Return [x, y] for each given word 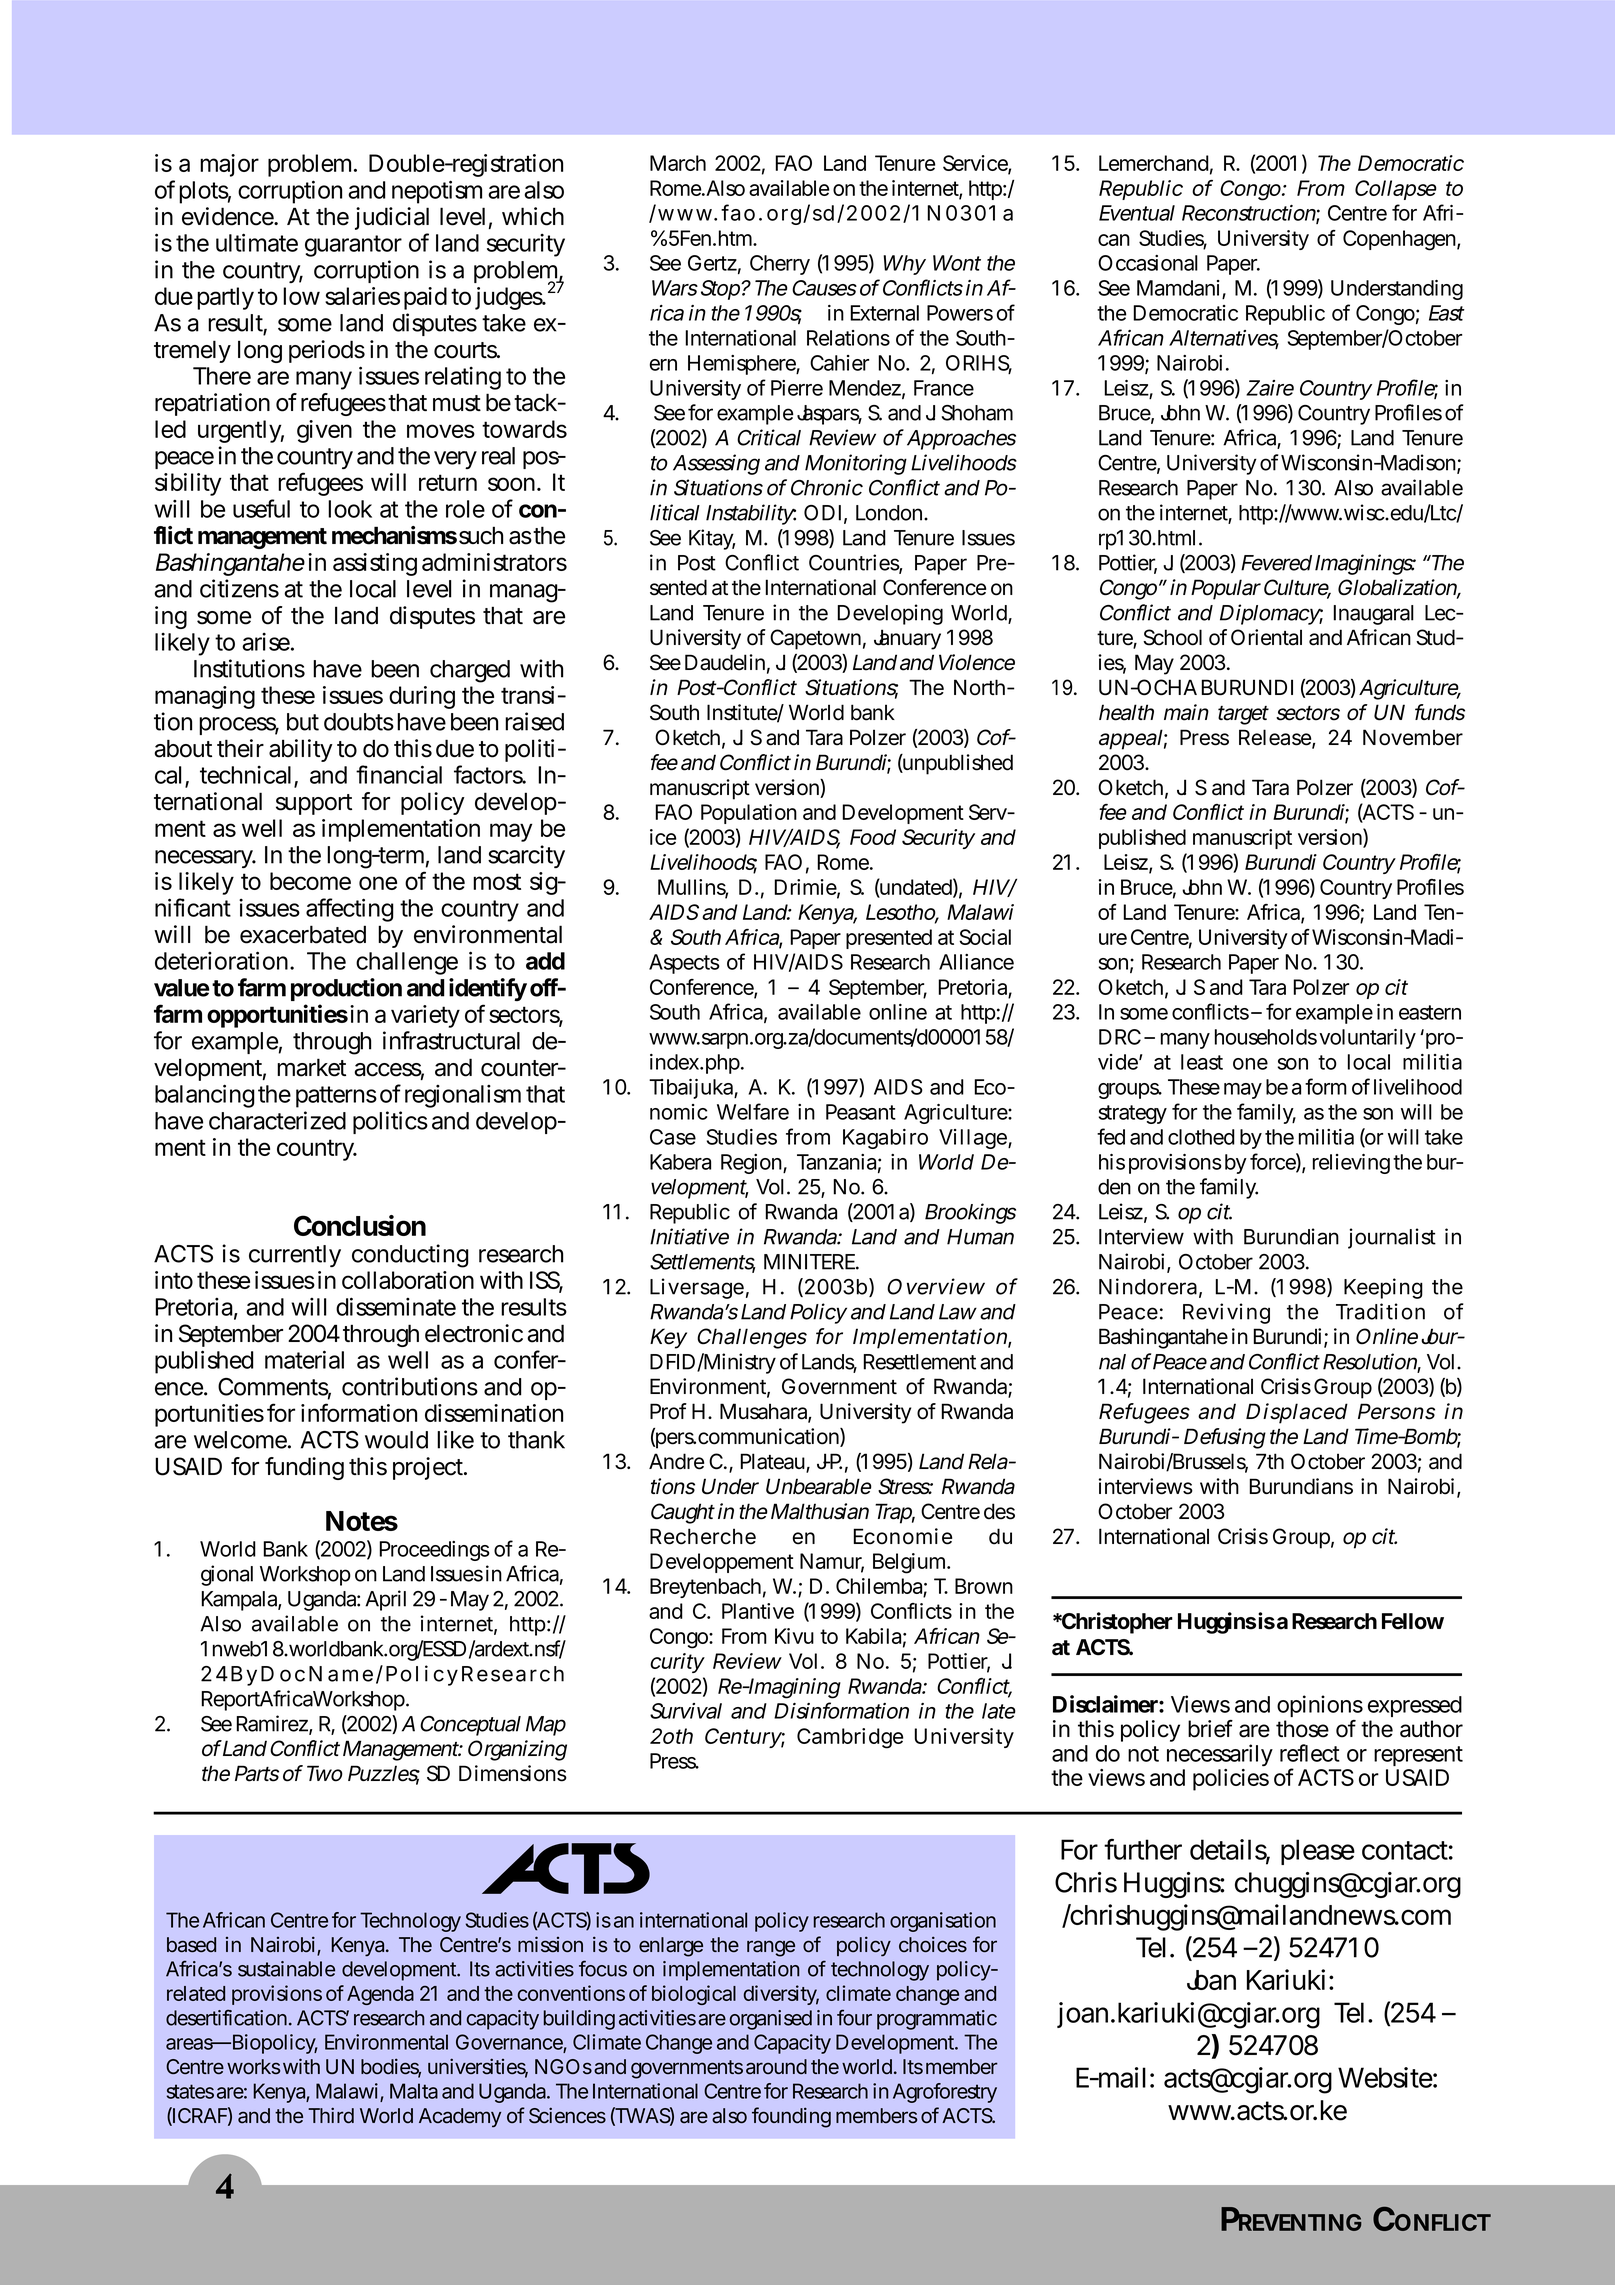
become [310, 881]
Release [1276, 738]
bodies [391, 2067]
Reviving [1226, 1313]
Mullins [693, 888]
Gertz [712, 263]
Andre [676, 1461]
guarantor [353, 246]
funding [304, 1468]
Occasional [1148, 263]
